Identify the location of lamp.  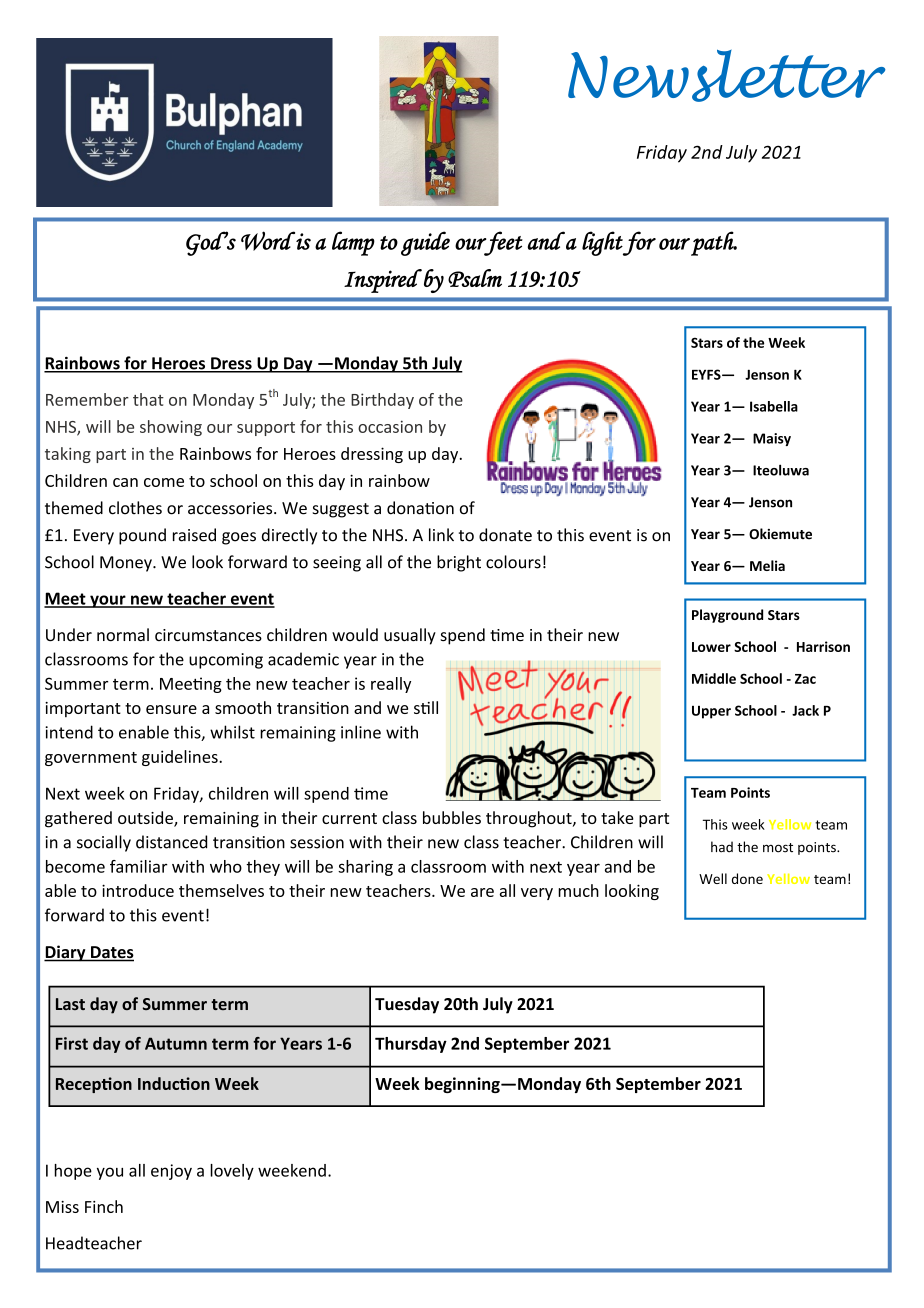
(353, 243).
